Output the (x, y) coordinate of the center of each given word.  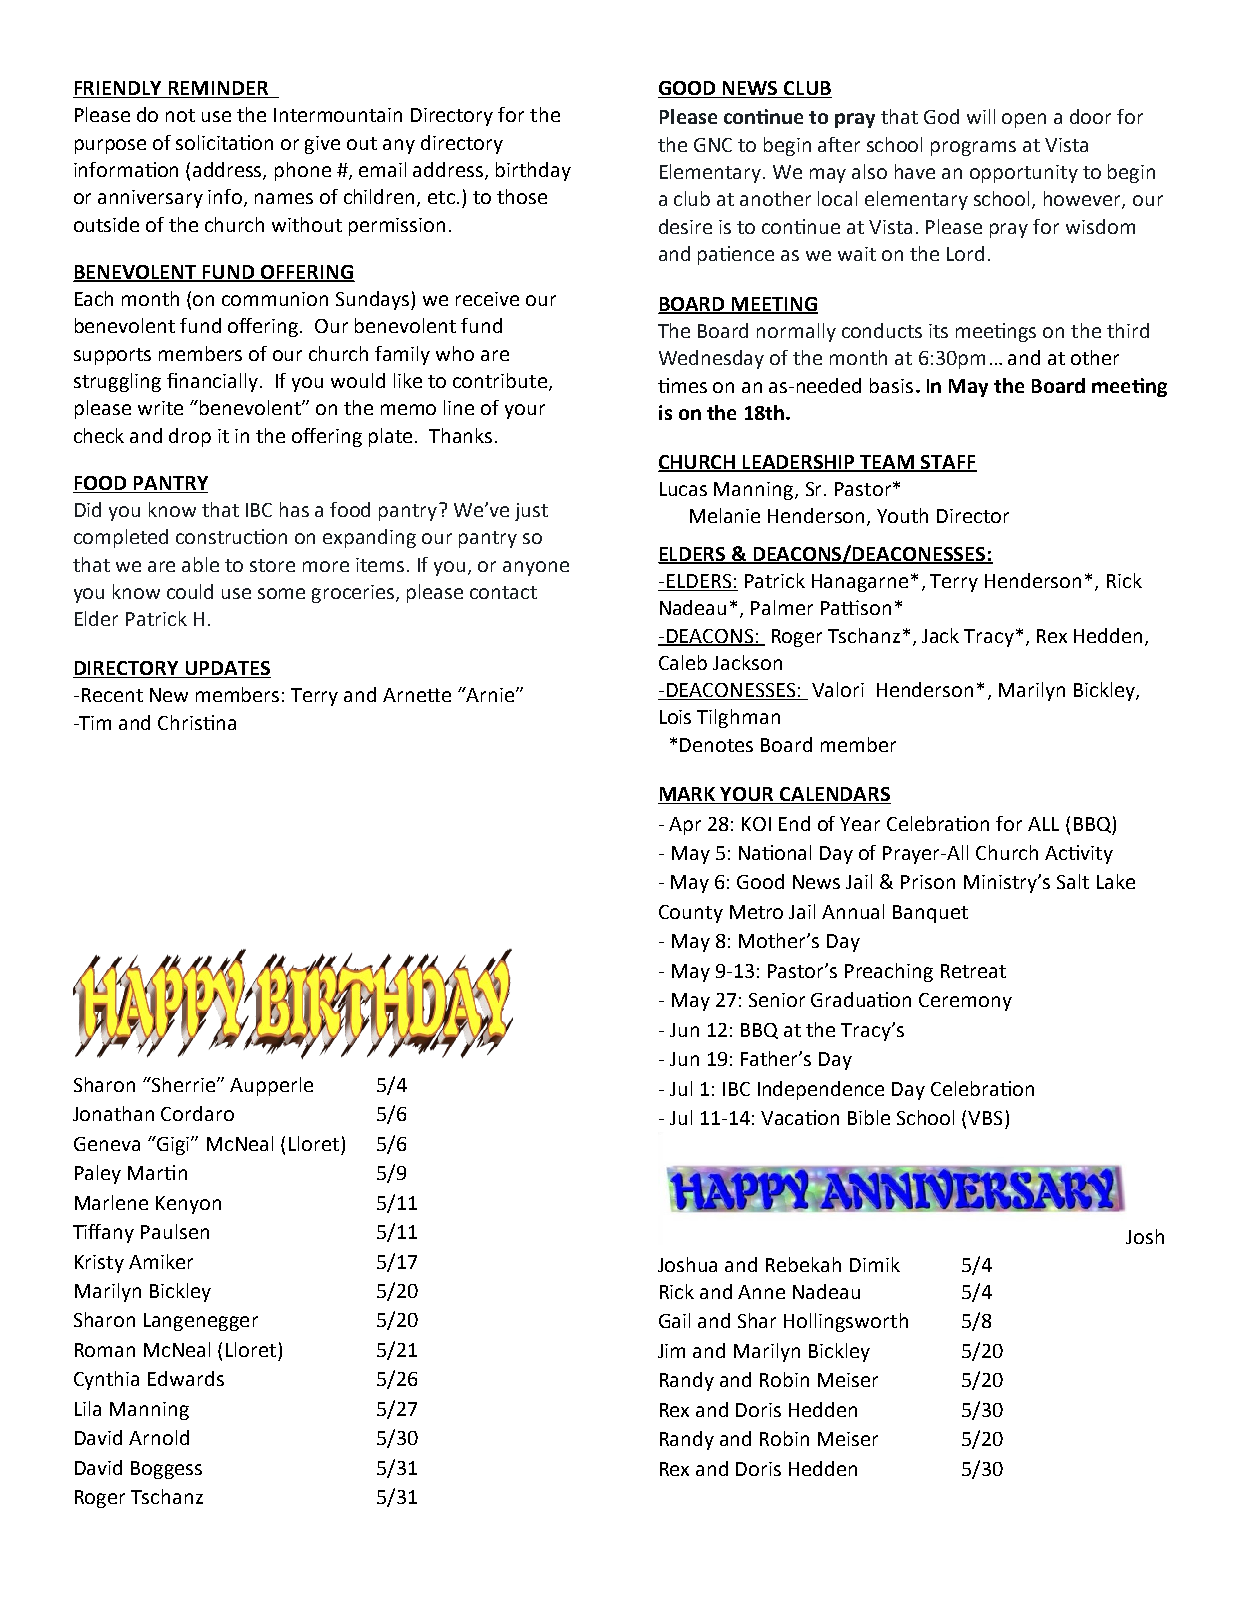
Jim (671, 1351)
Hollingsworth (846, 1322)
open (1024, 120)
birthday (533, 171)
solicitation (224, 142)
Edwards (186, 1378)
